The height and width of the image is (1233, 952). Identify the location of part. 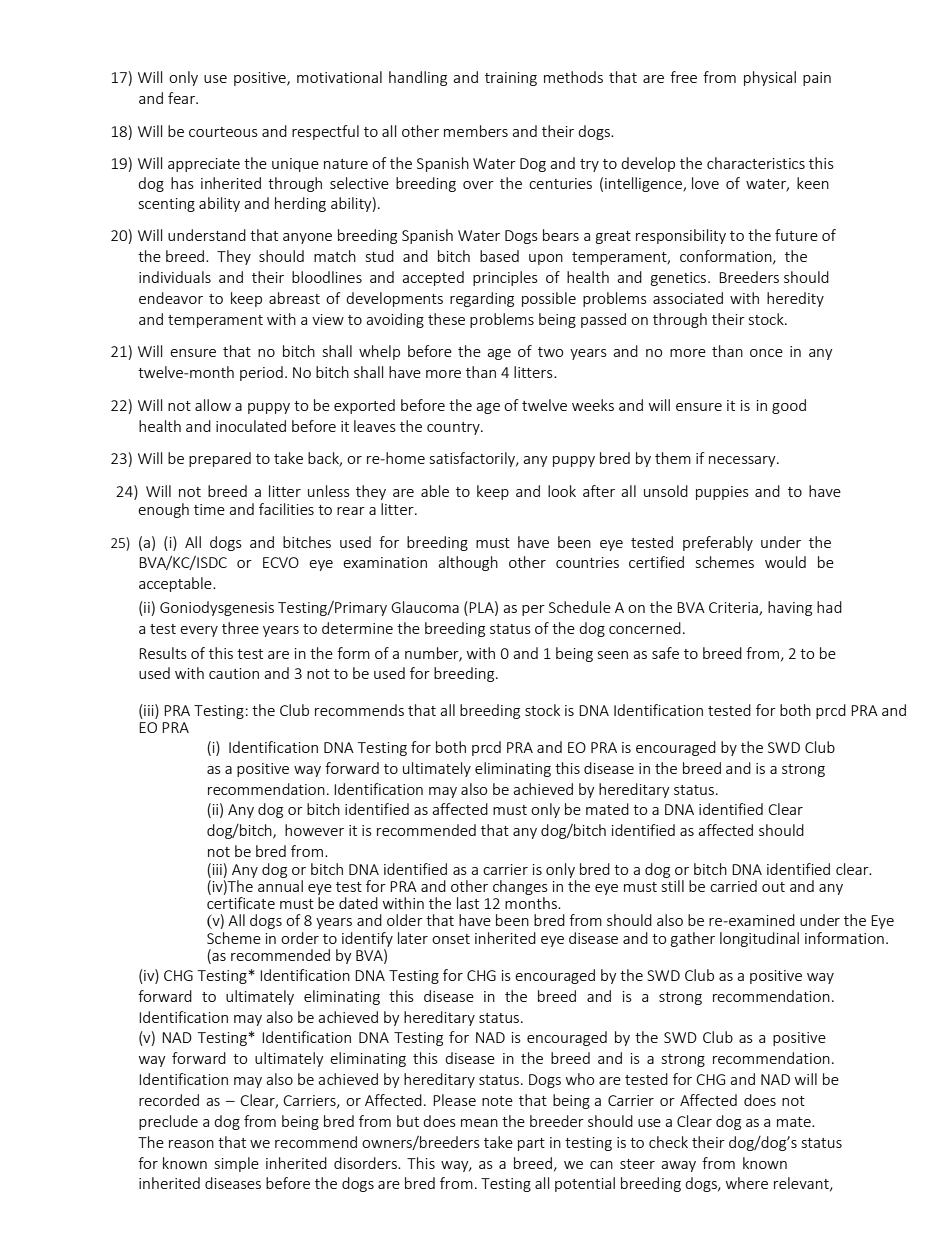
(531, 1144).
